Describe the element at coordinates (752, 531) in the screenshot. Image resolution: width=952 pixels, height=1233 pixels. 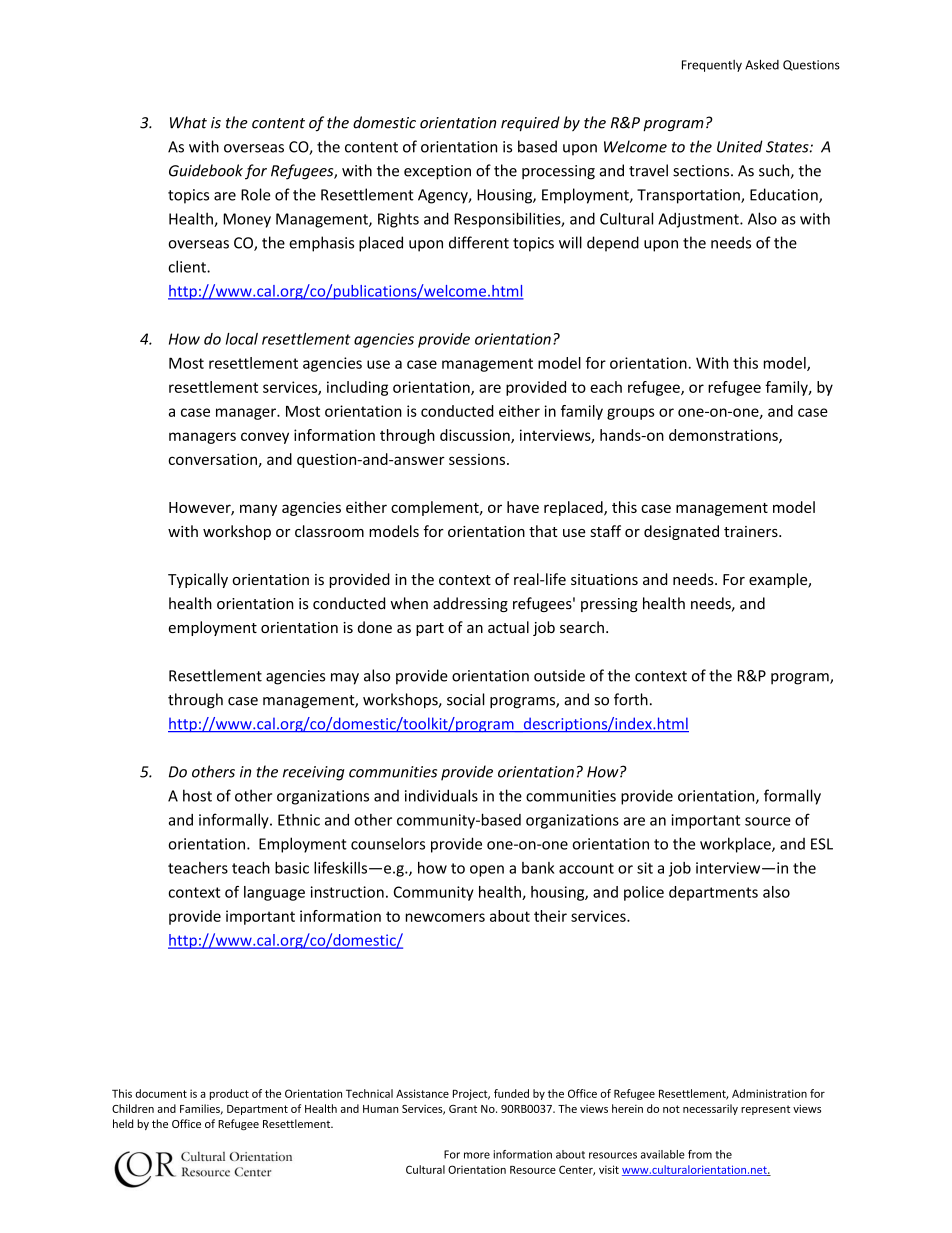
I see `trainers` at that location.
